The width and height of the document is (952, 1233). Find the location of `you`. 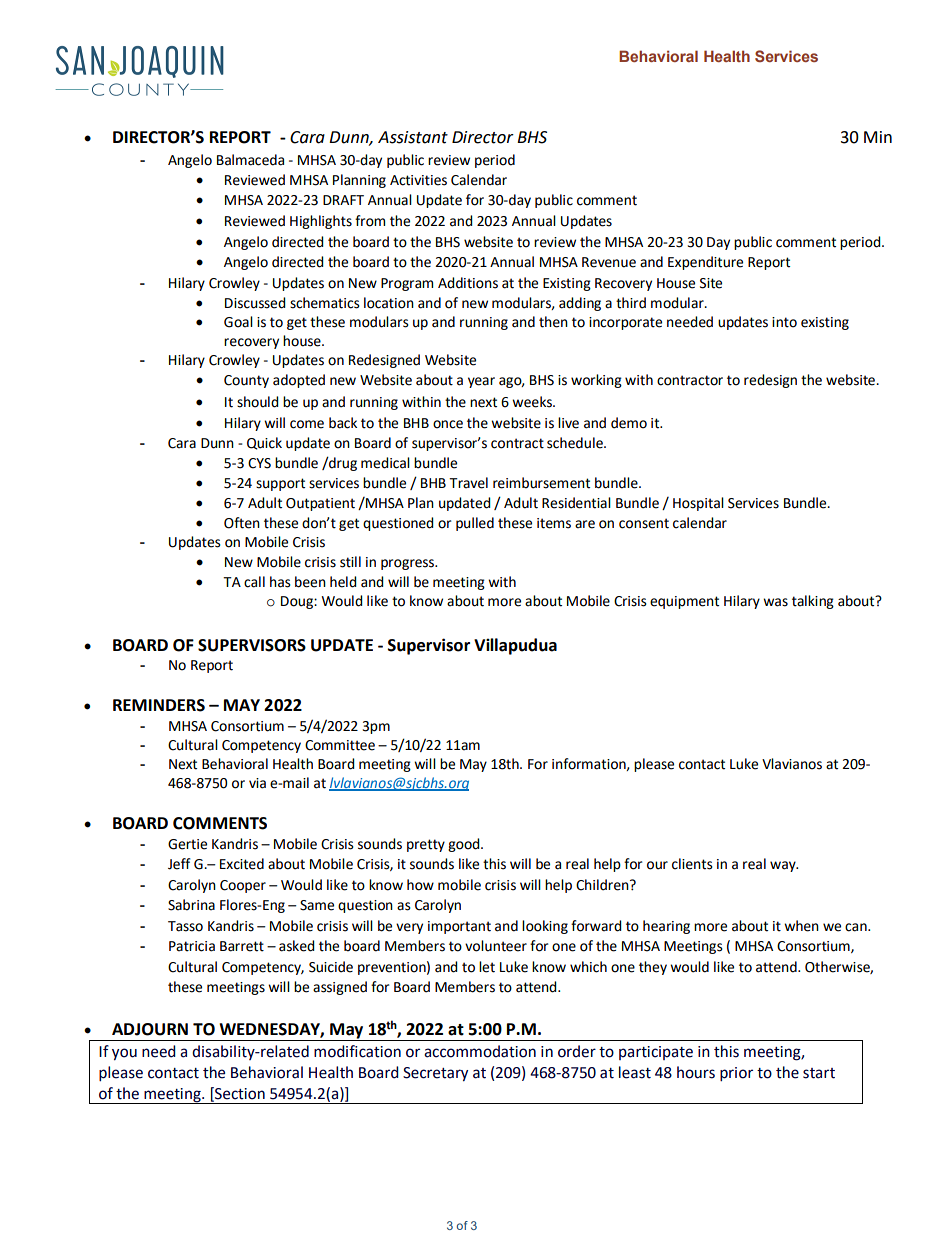

you is located at coordinates (124, 1054).
